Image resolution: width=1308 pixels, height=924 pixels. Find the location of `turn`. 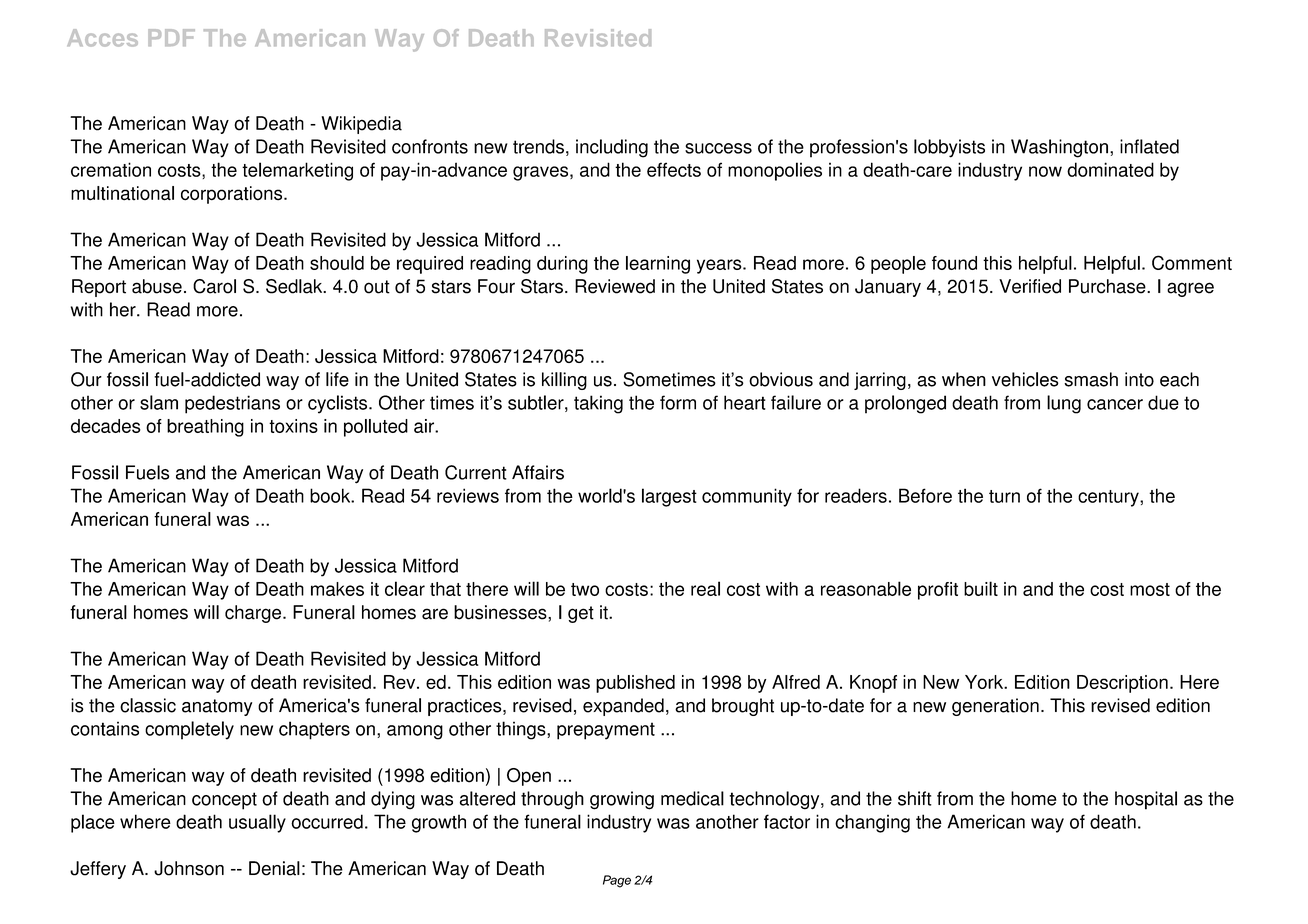

turn is located at coordinates (1004, 496).
